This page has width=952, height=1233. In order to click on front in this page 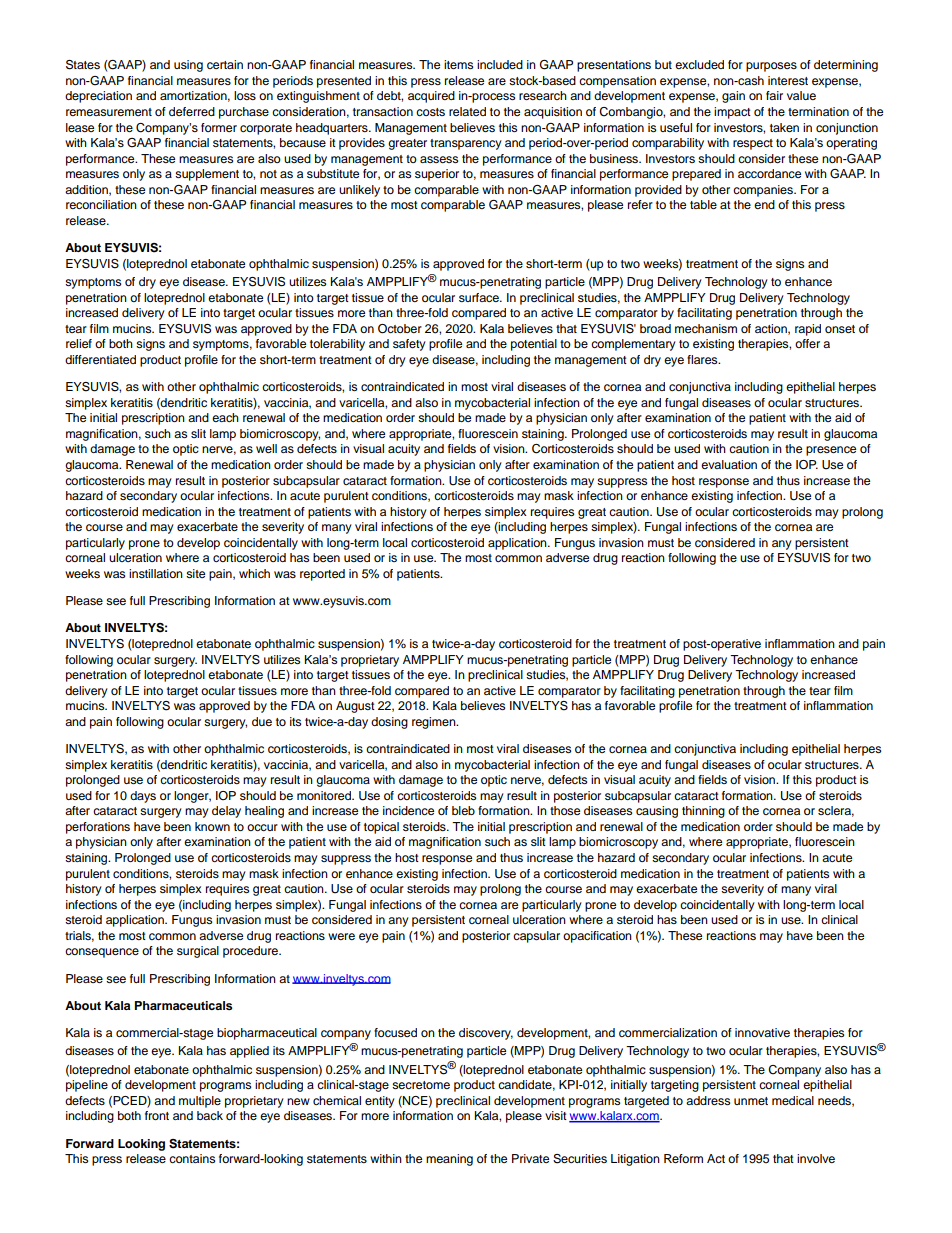, I will do `click(157, 1115)`.
